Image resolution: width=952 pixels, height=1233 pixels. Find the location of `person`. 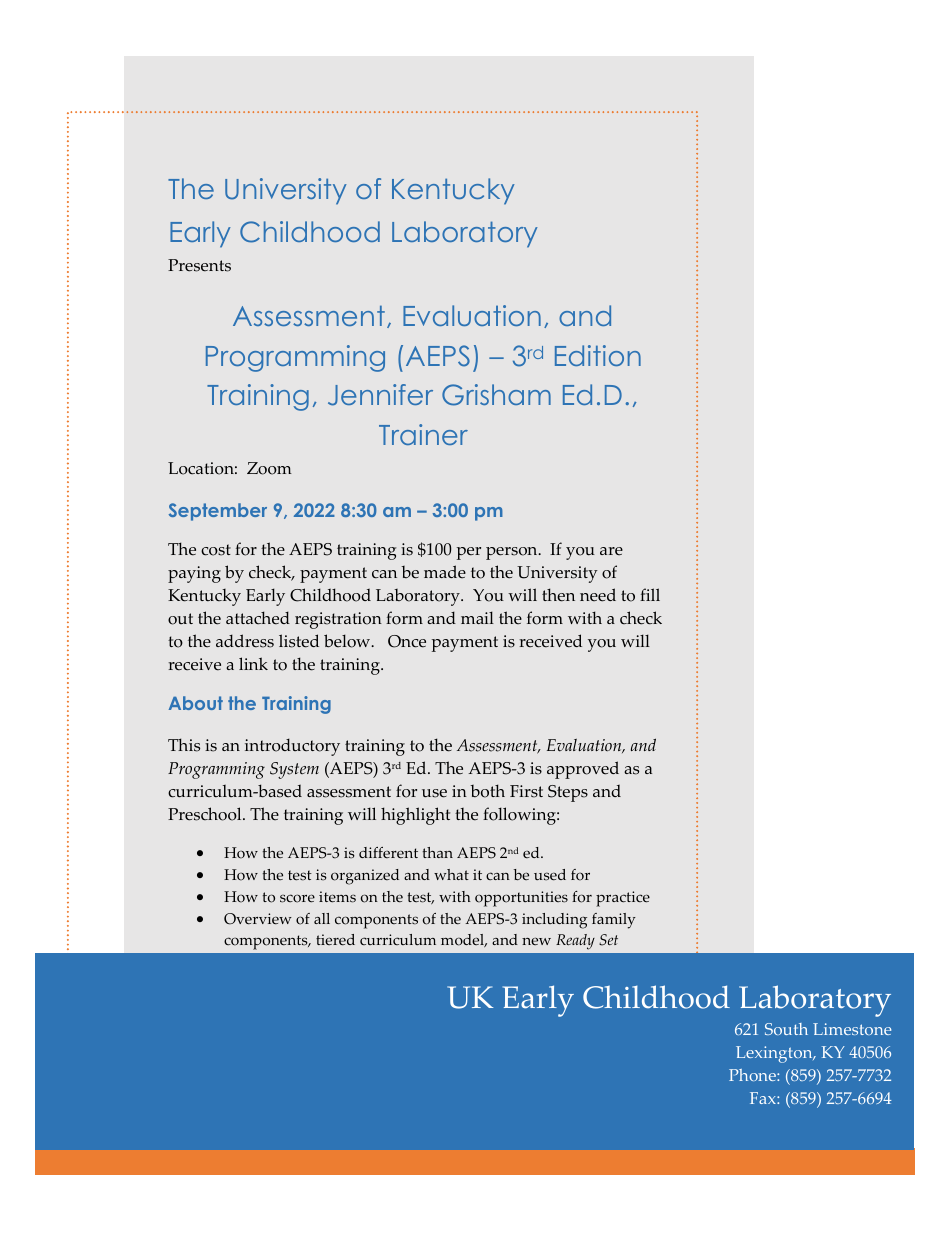

person is located at coordinates (513, 553).
